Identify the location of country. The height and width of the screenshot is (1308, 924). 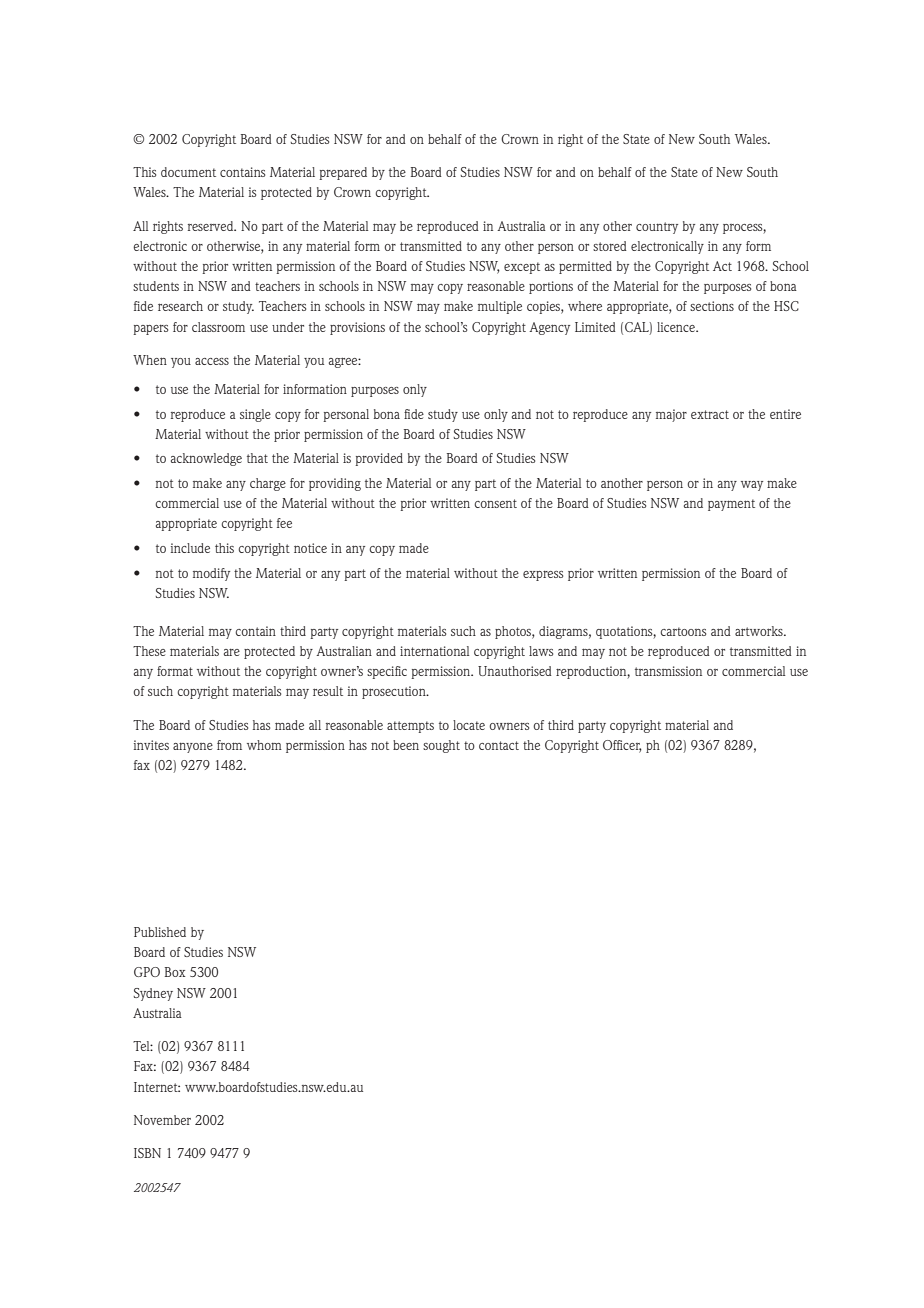
(657, 228).
